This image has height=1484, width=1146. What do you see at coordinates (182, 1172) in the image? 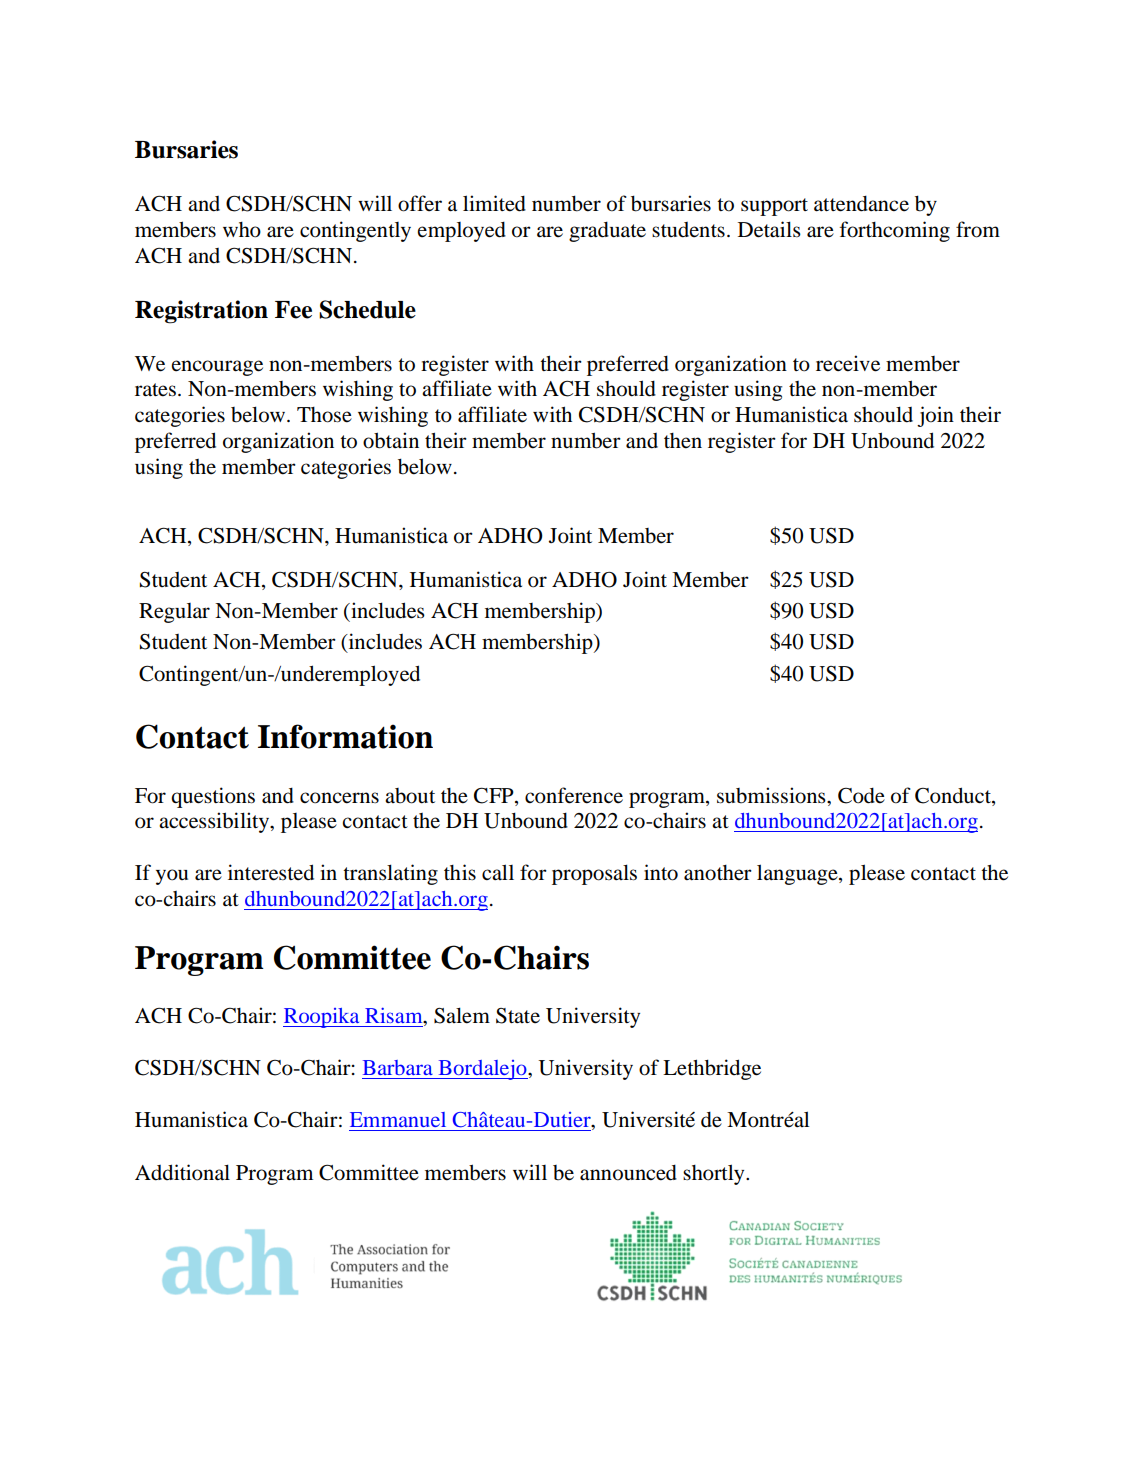
I see `Additional` at bounding box center [182, 1172].
